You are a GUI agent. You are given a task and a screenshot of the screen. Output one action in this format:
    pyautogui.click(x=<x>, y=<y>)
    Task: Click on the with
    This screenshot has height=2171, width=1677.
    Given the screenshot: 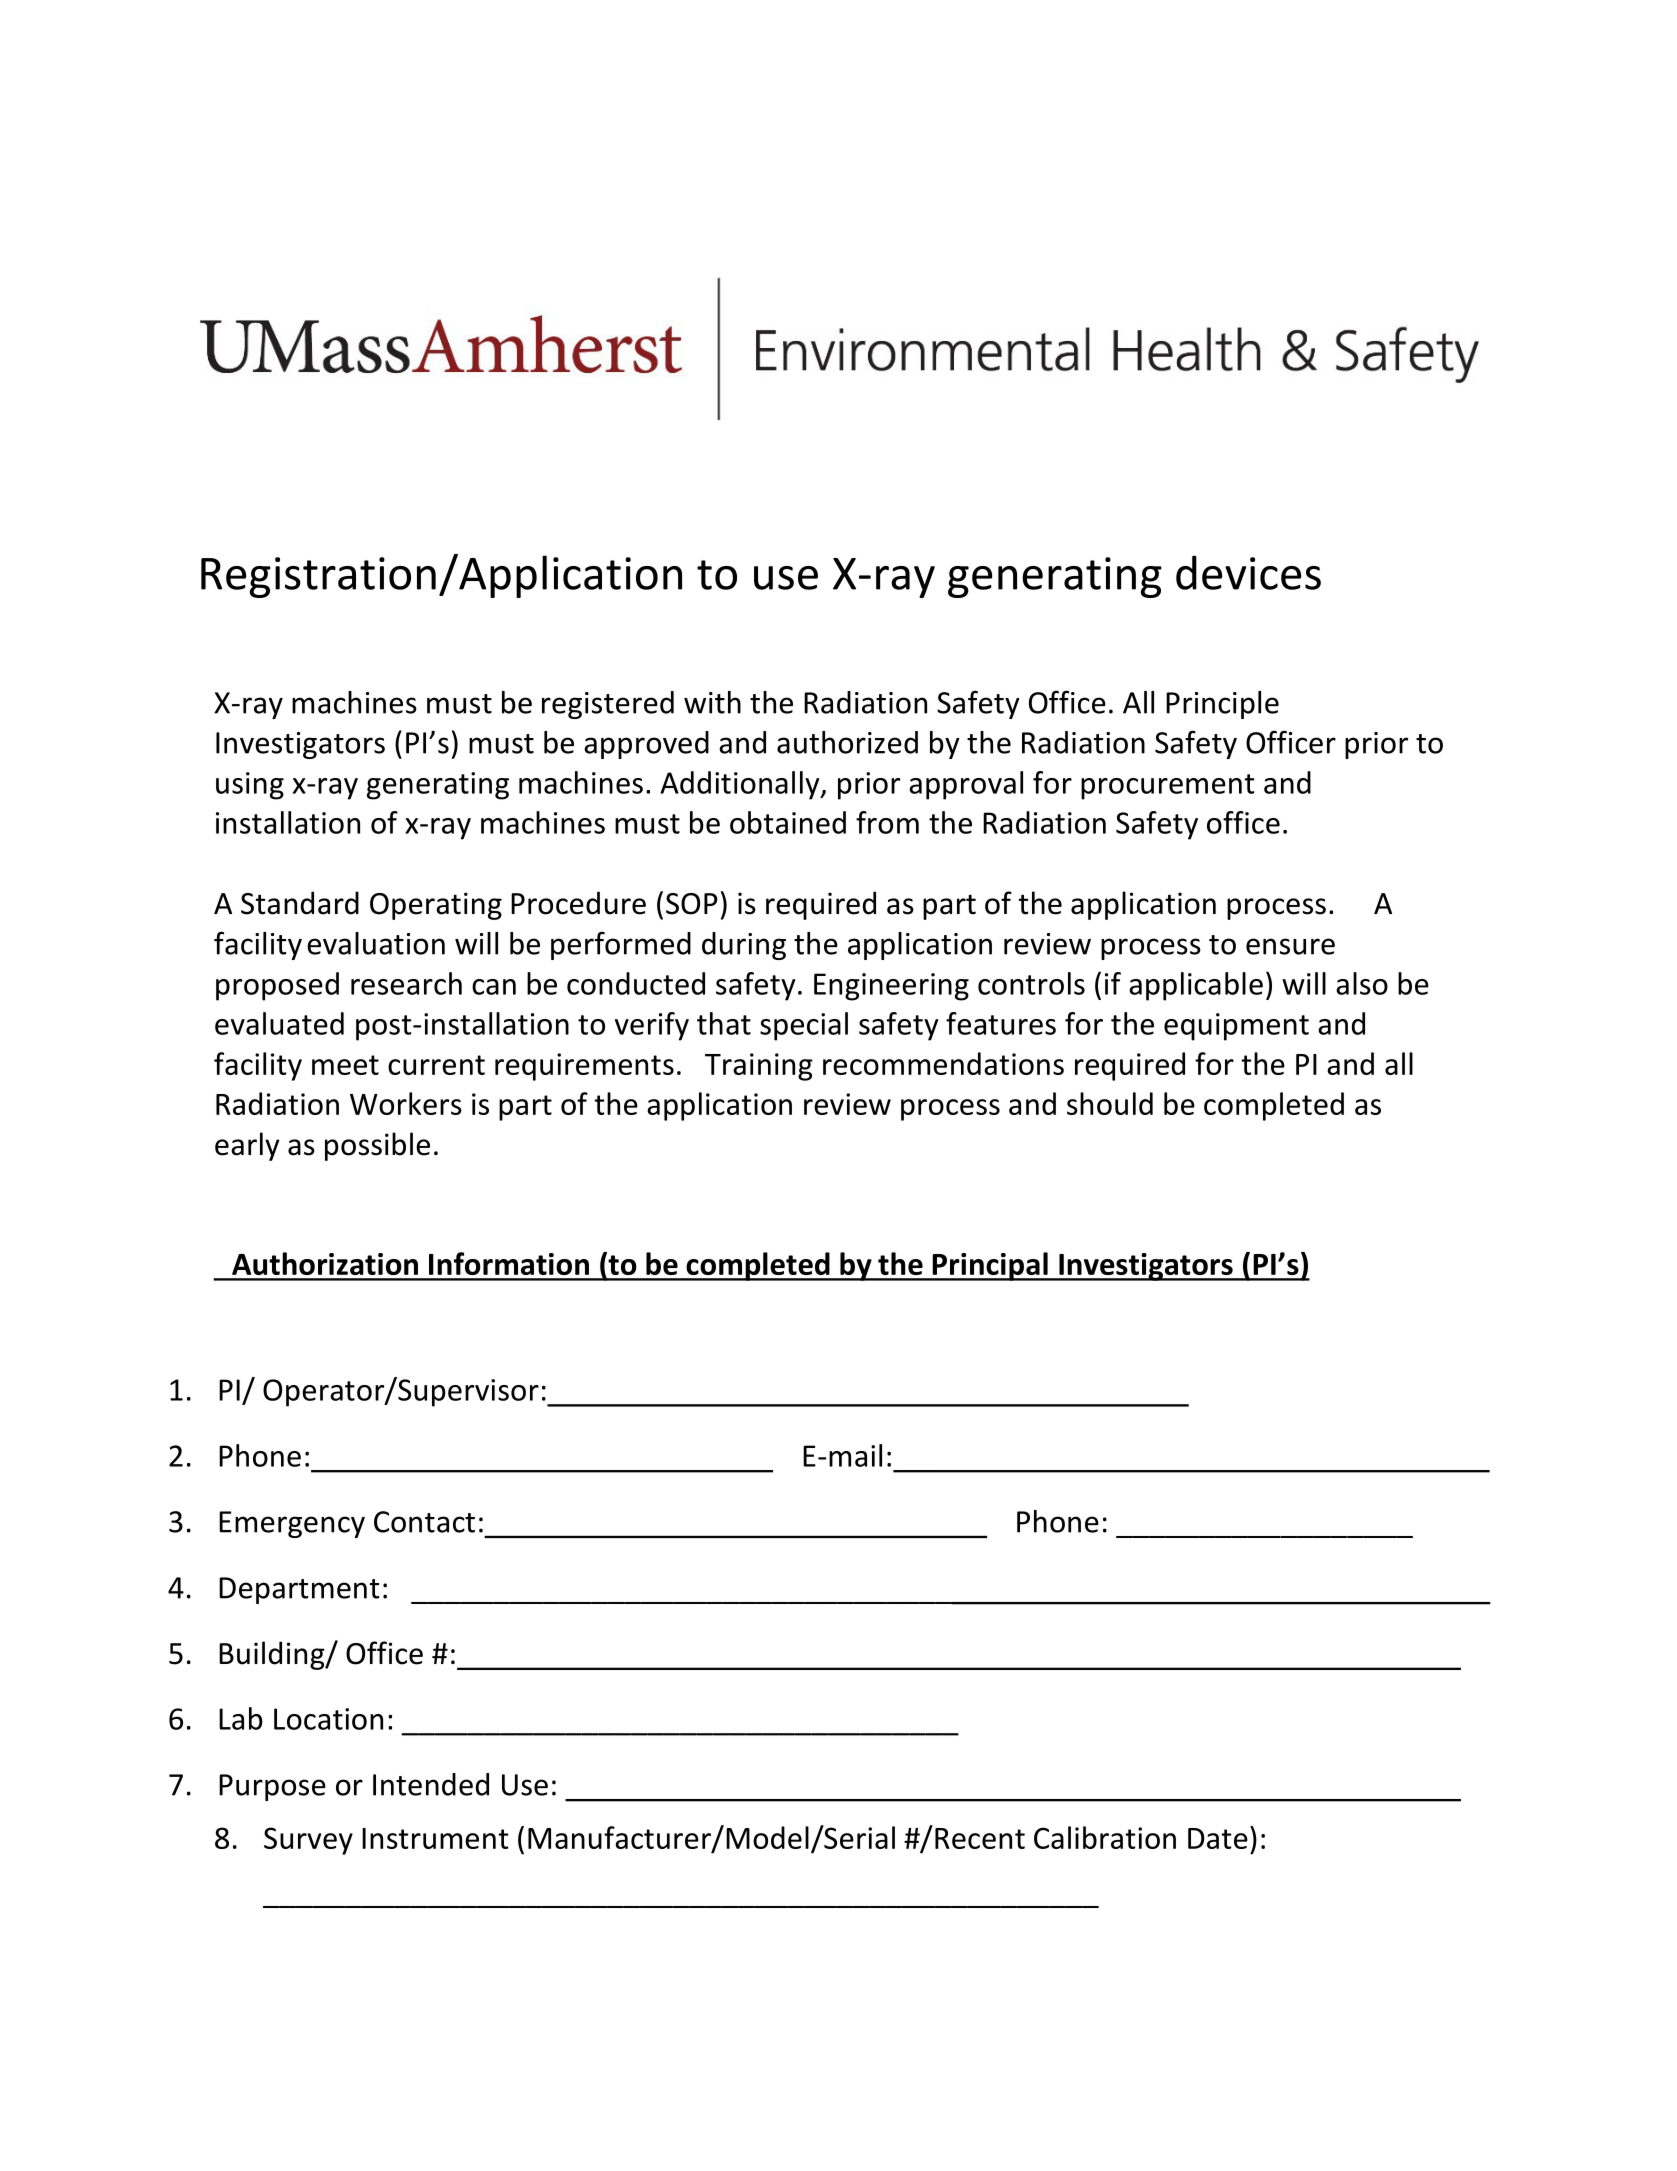 What is the action you would take?
    pyautogui.click(x=712, y=702)
